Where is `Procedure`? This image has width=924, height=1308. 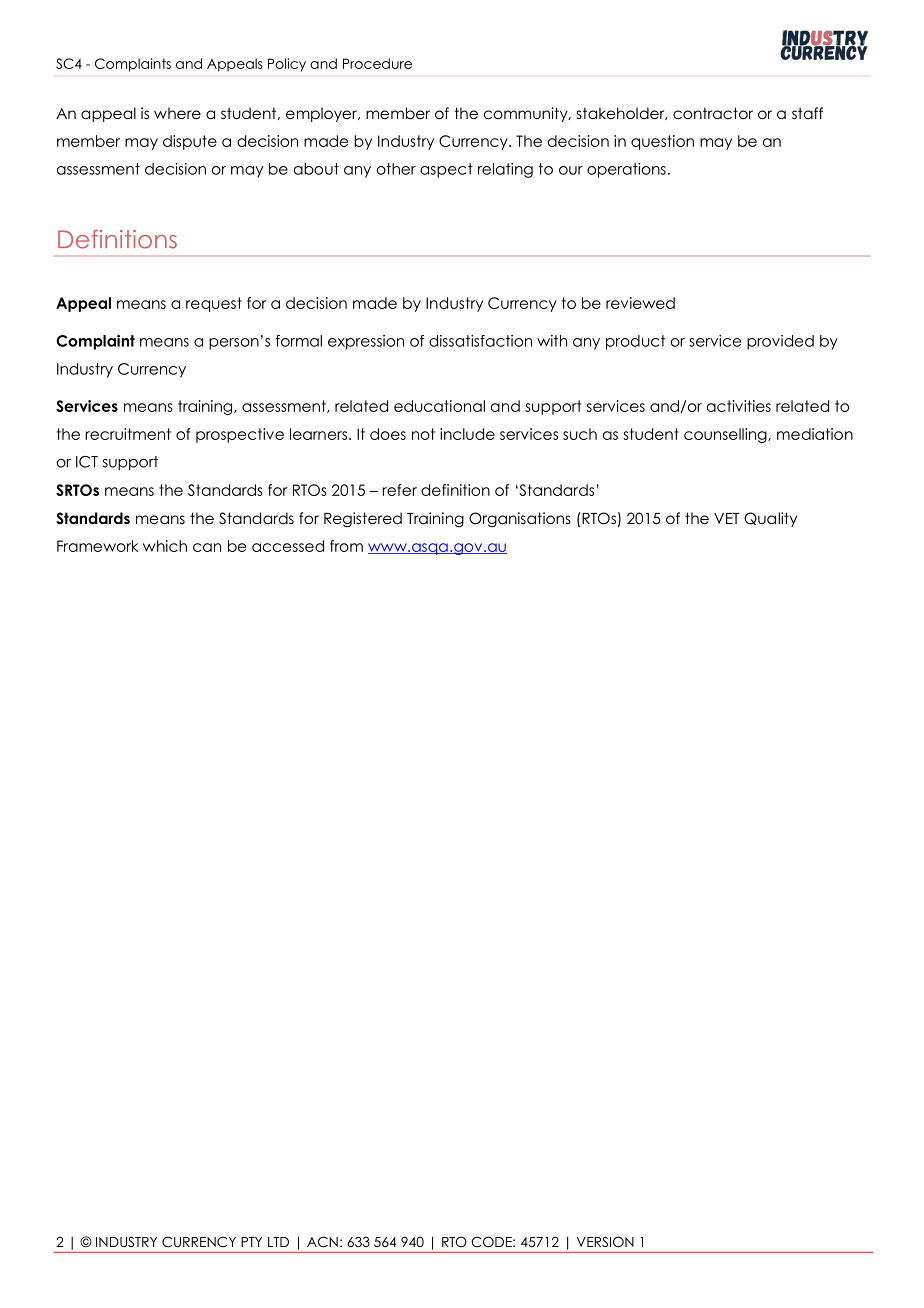
Procedure is located at coordinates (377, 63).
